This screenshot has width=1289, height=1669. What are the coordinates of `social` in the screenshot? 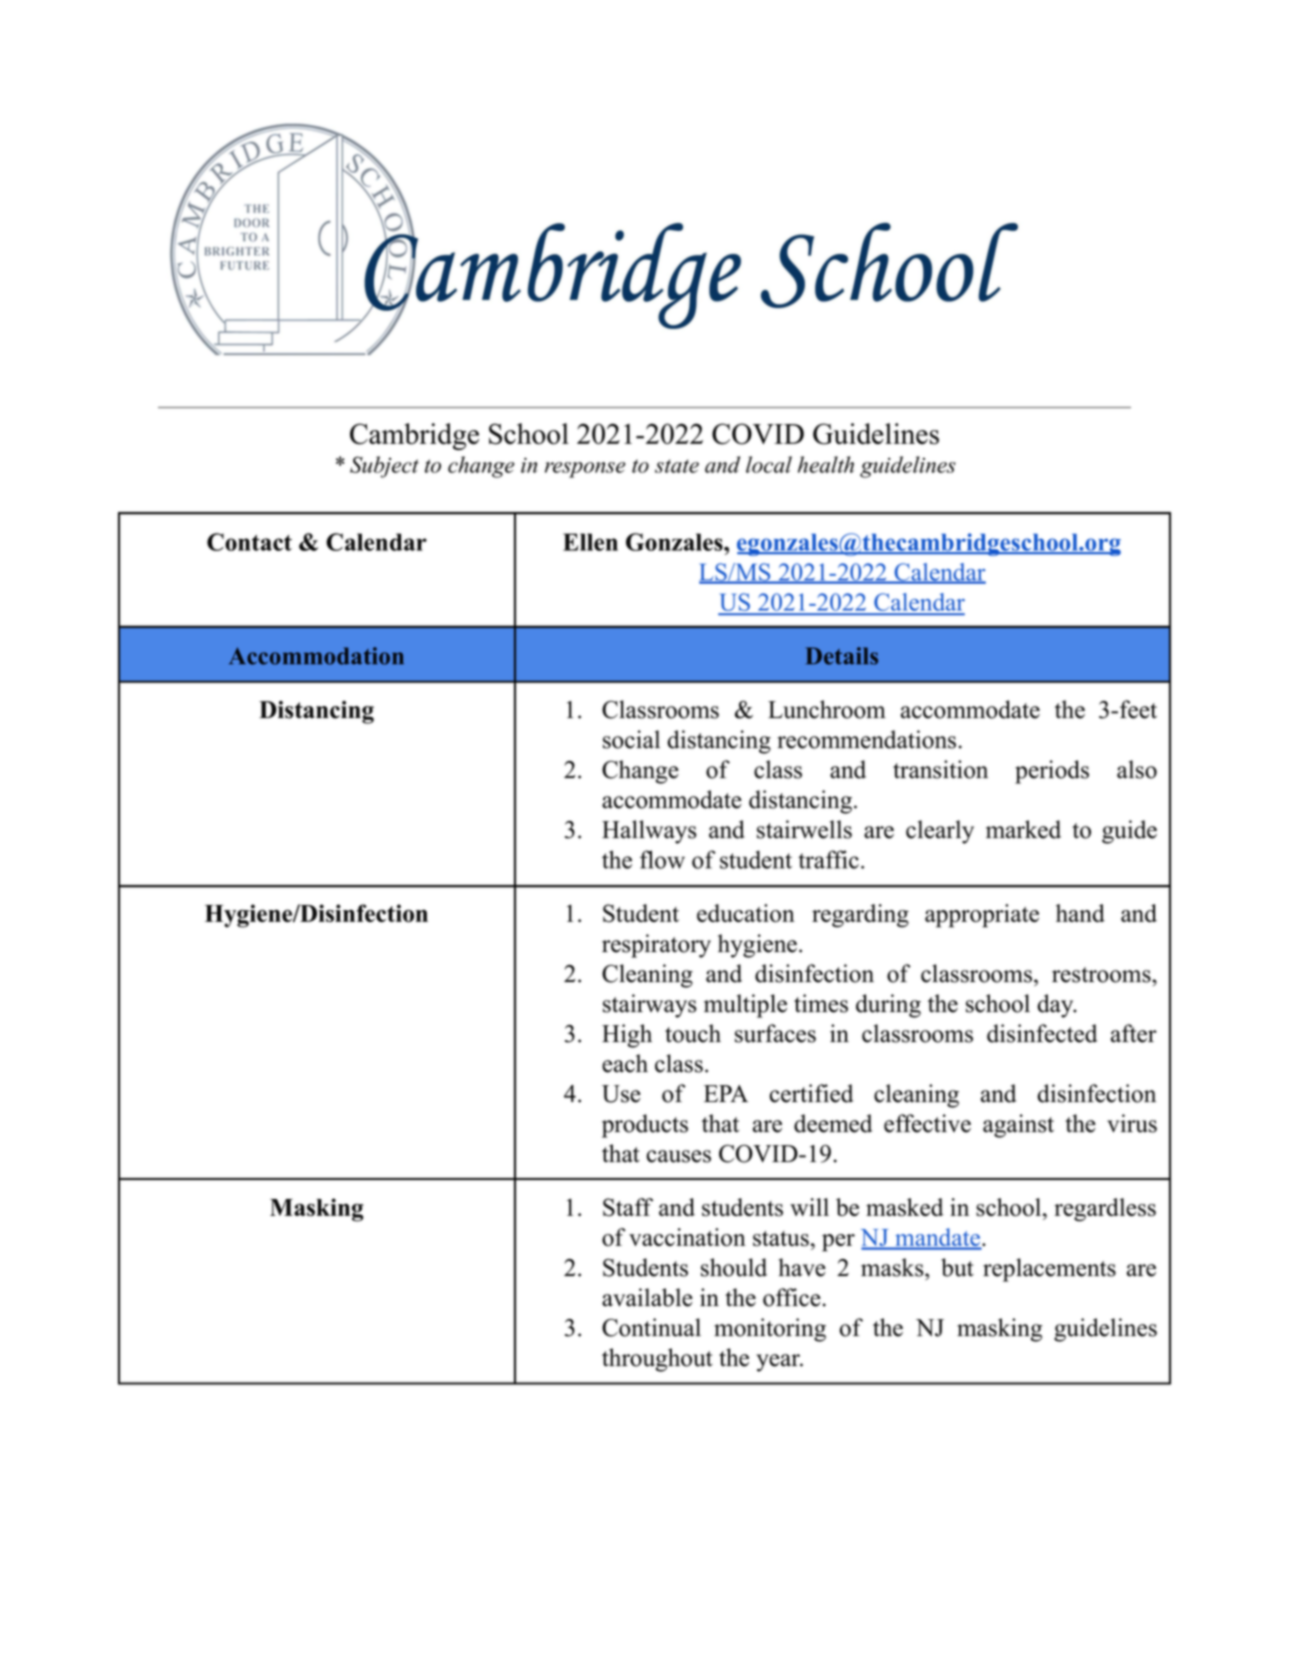 It's located at (631, 739).
